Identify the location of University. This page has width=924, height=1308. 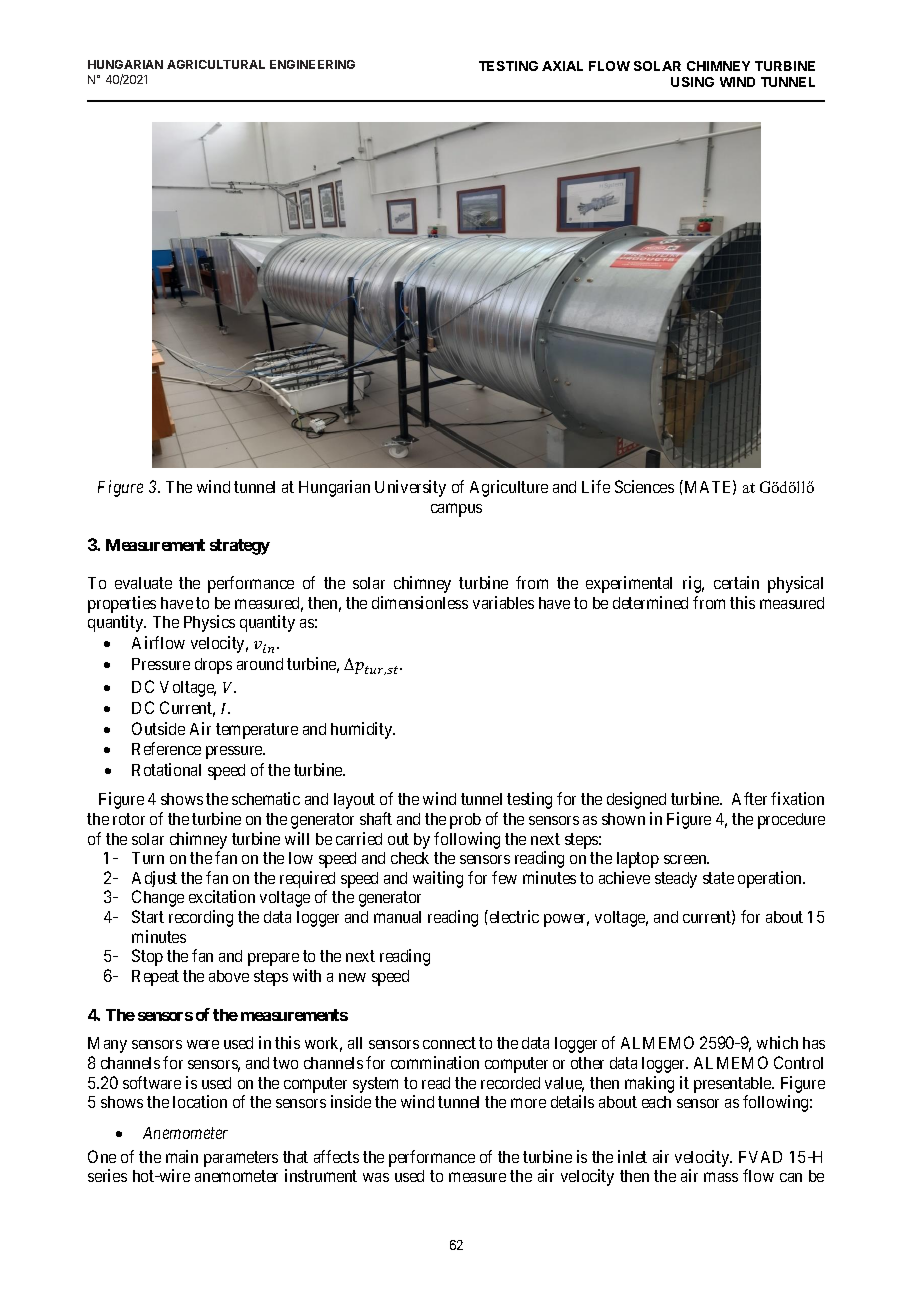
(410, 488).
